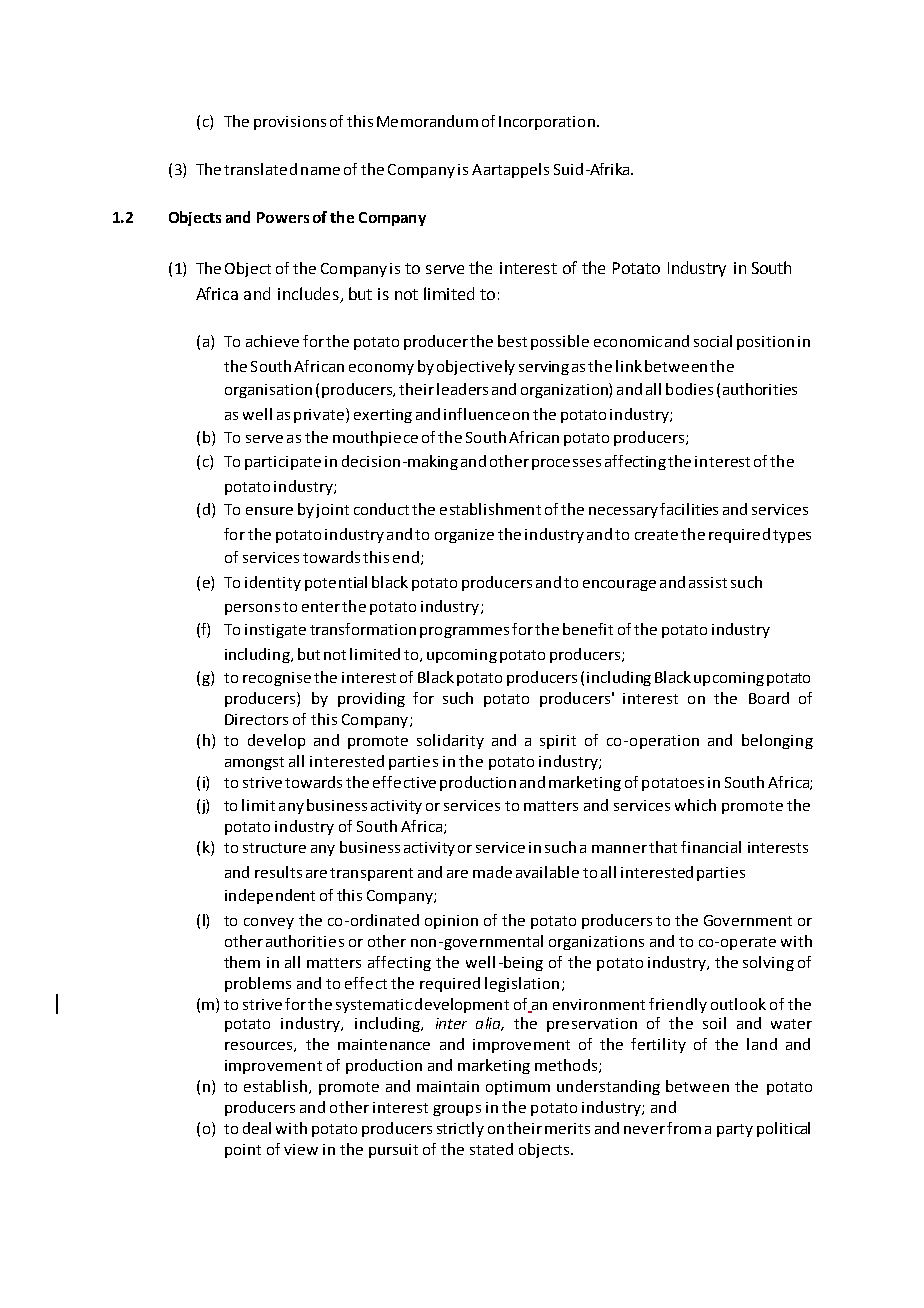 The height and width of the page is (1308, 924). I want to click on facilities, so click(689, 509).
